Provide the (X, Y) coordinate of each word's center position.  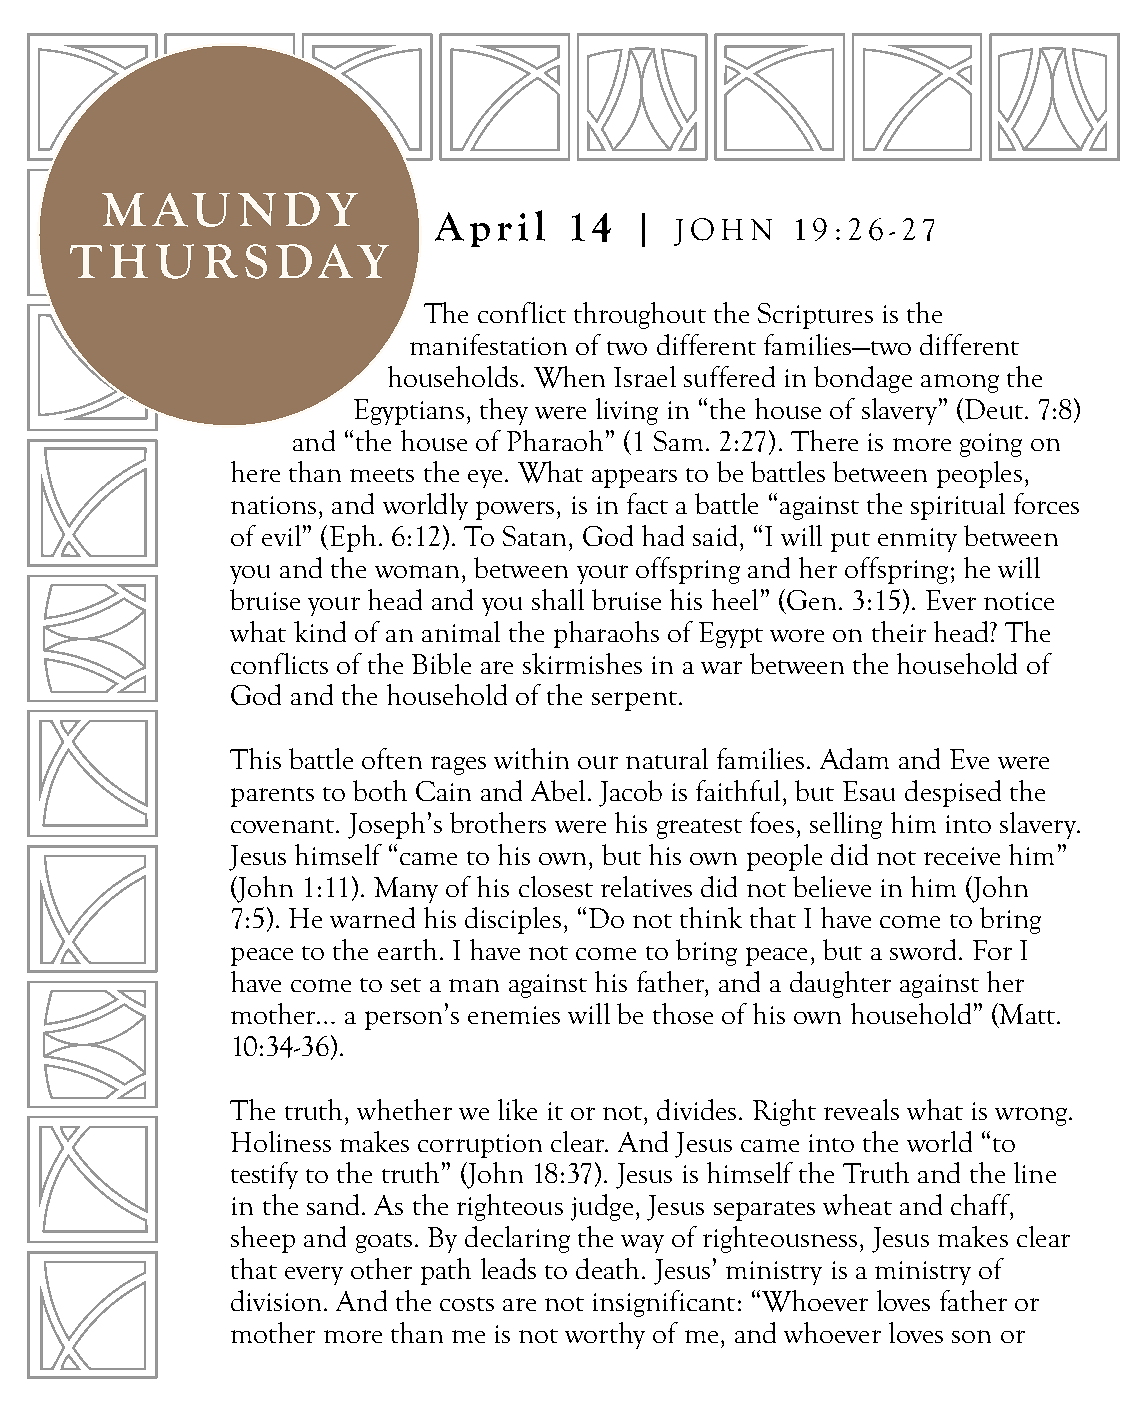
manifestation (488, 344)
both (380, 790)
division (276, 1300)
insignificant (664, 1303)
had (663, 535)
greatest (699, 829)
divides (696, 1109)
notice (1019, 601)
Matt (1026, 1015)
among (960, 383)
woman (417, 571)
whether (404, 1109)
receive (962, 856)
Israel (645, 376)
